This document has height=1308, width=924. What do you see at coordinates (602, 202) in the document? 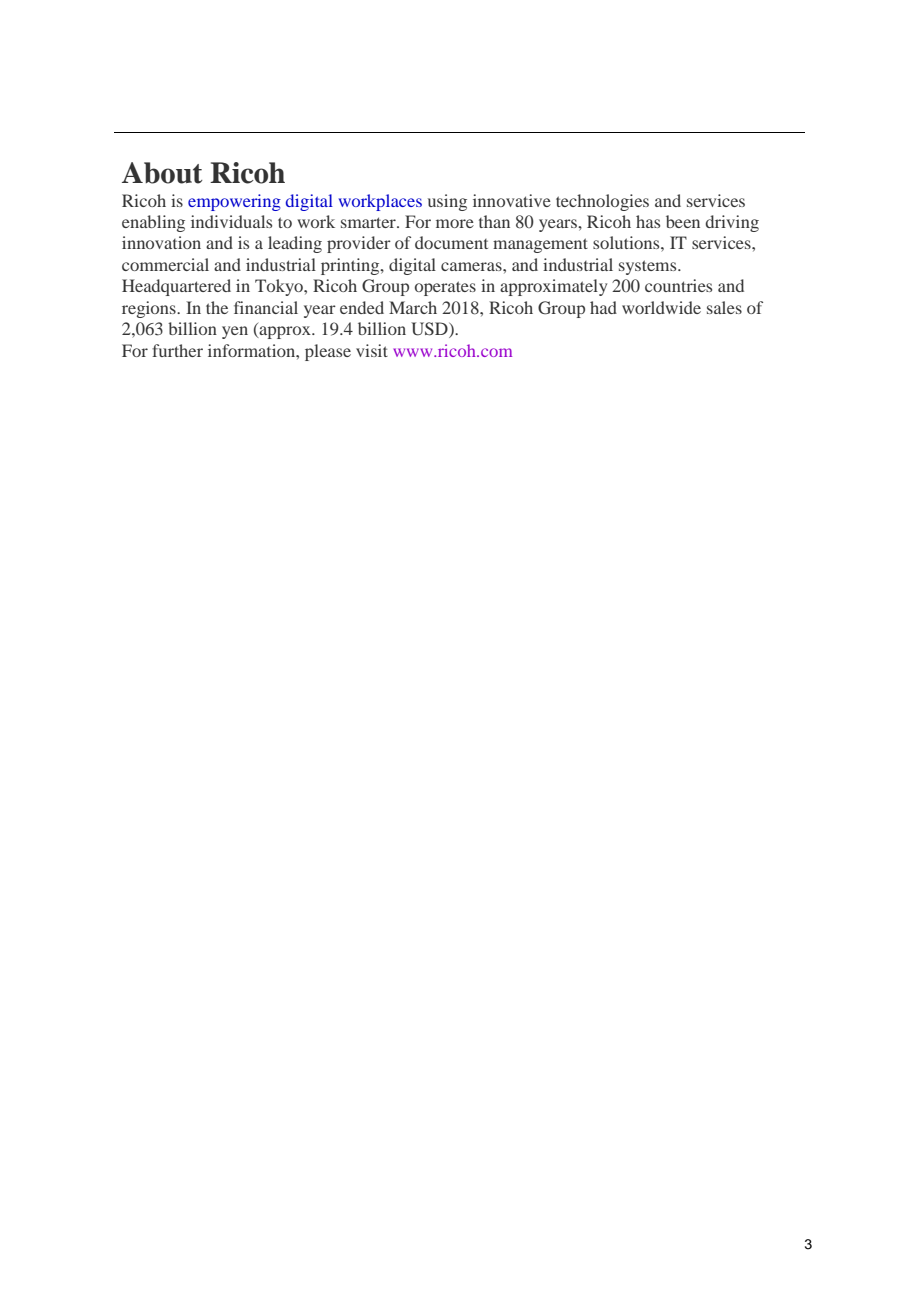
I see `technologies` at bounding box center [602, 202].
